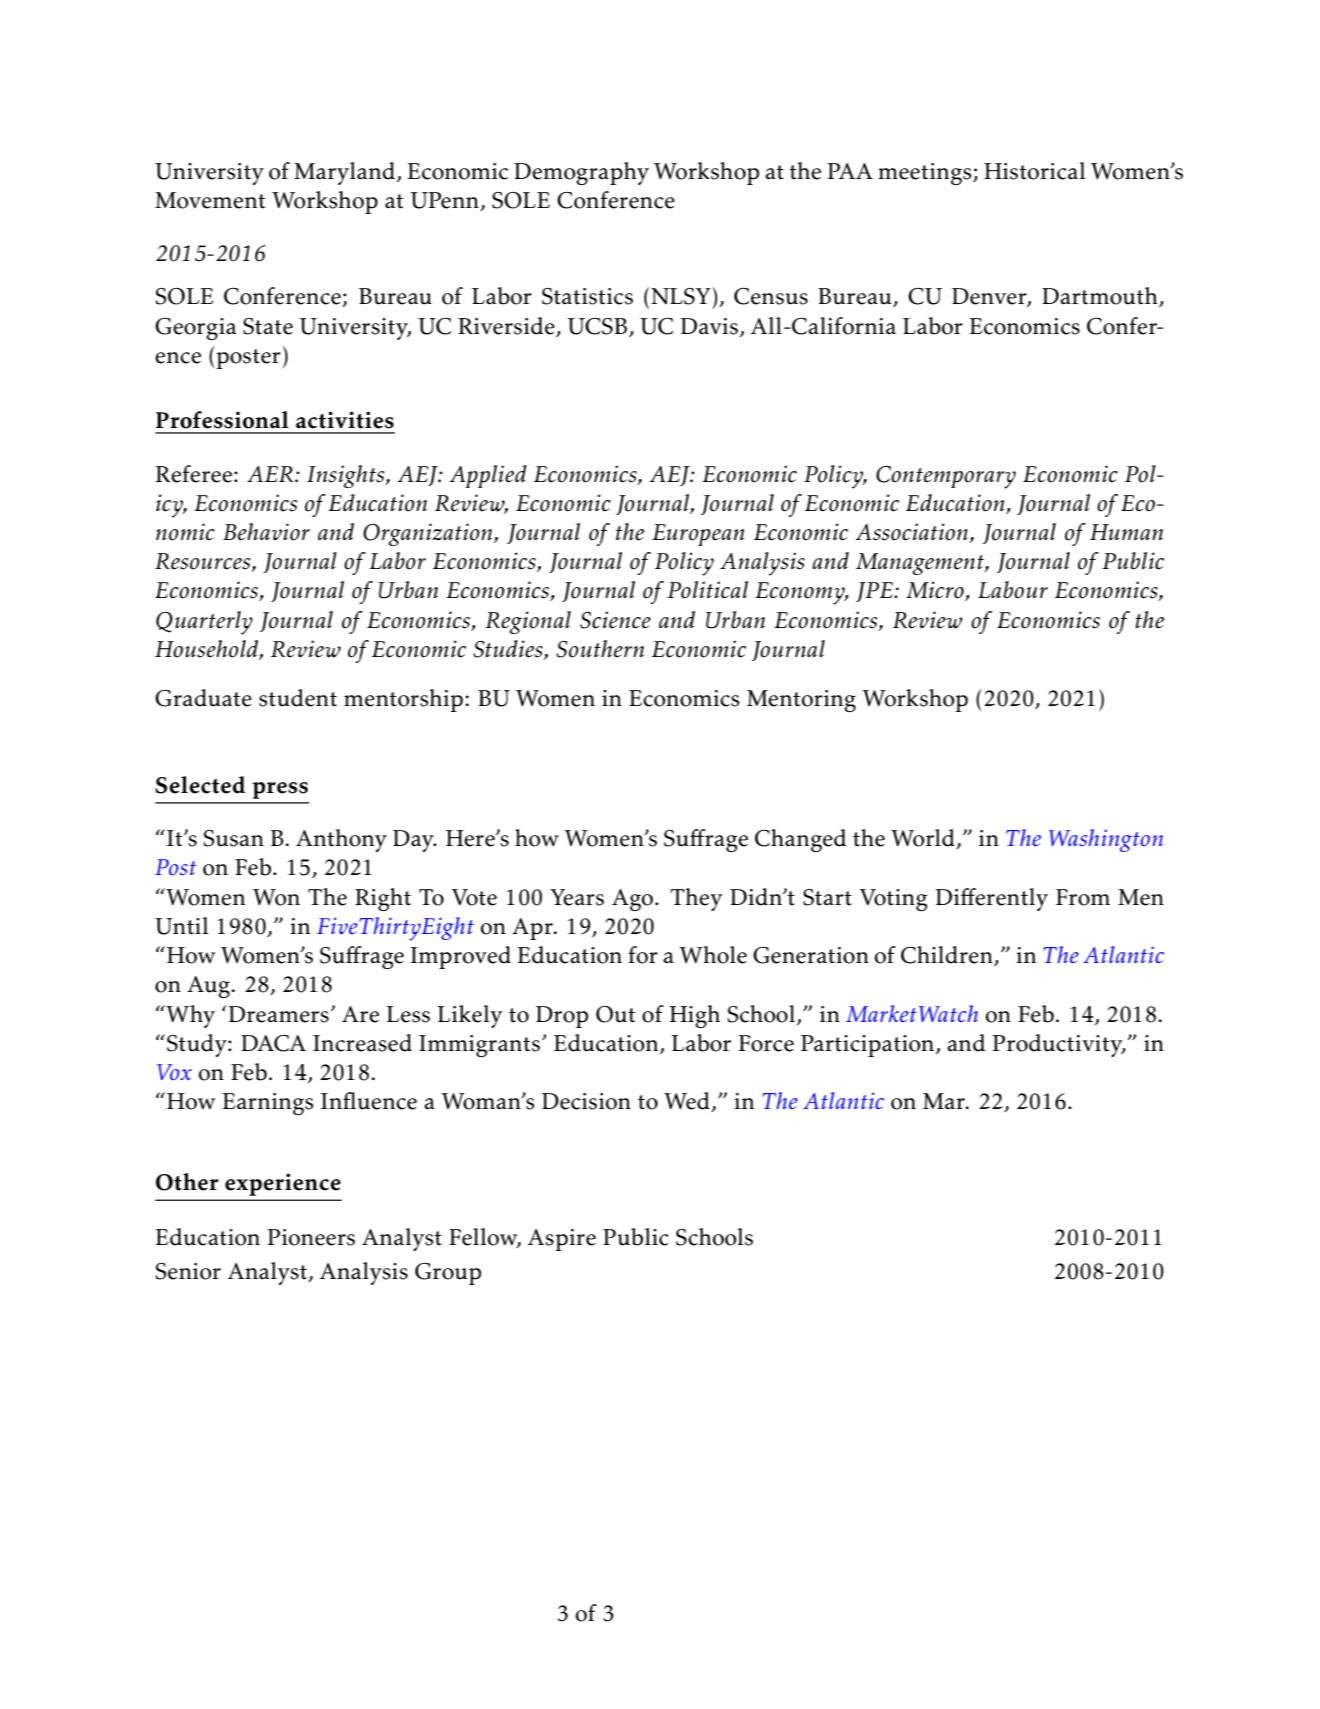  What do you see at coordinates (311, 1237) in the image?
I see `Pioneers` at bounding box center [311, 1237].
